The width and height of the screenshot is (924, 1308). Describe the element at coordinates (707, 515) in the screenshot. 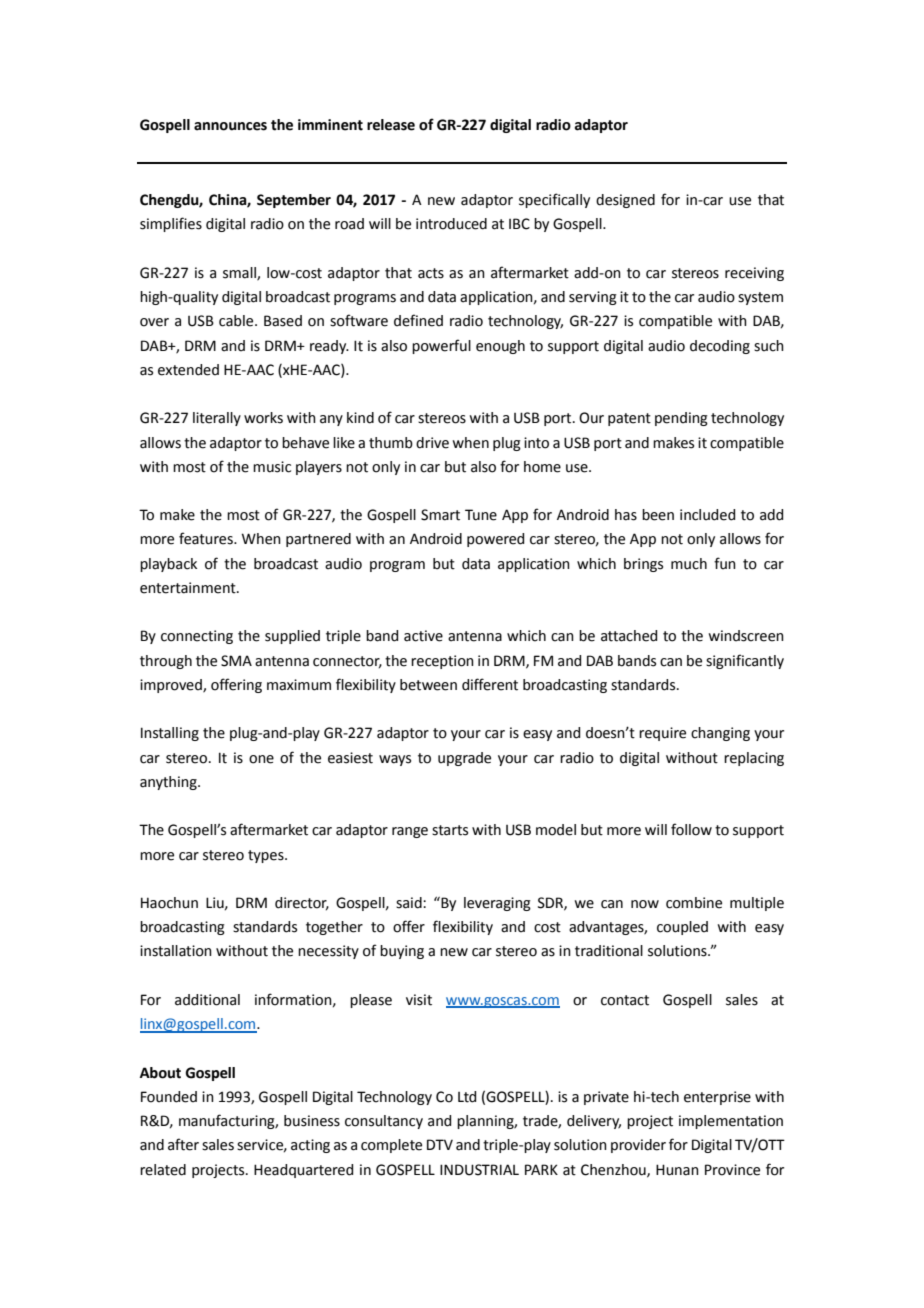

I see `included` at that location.
